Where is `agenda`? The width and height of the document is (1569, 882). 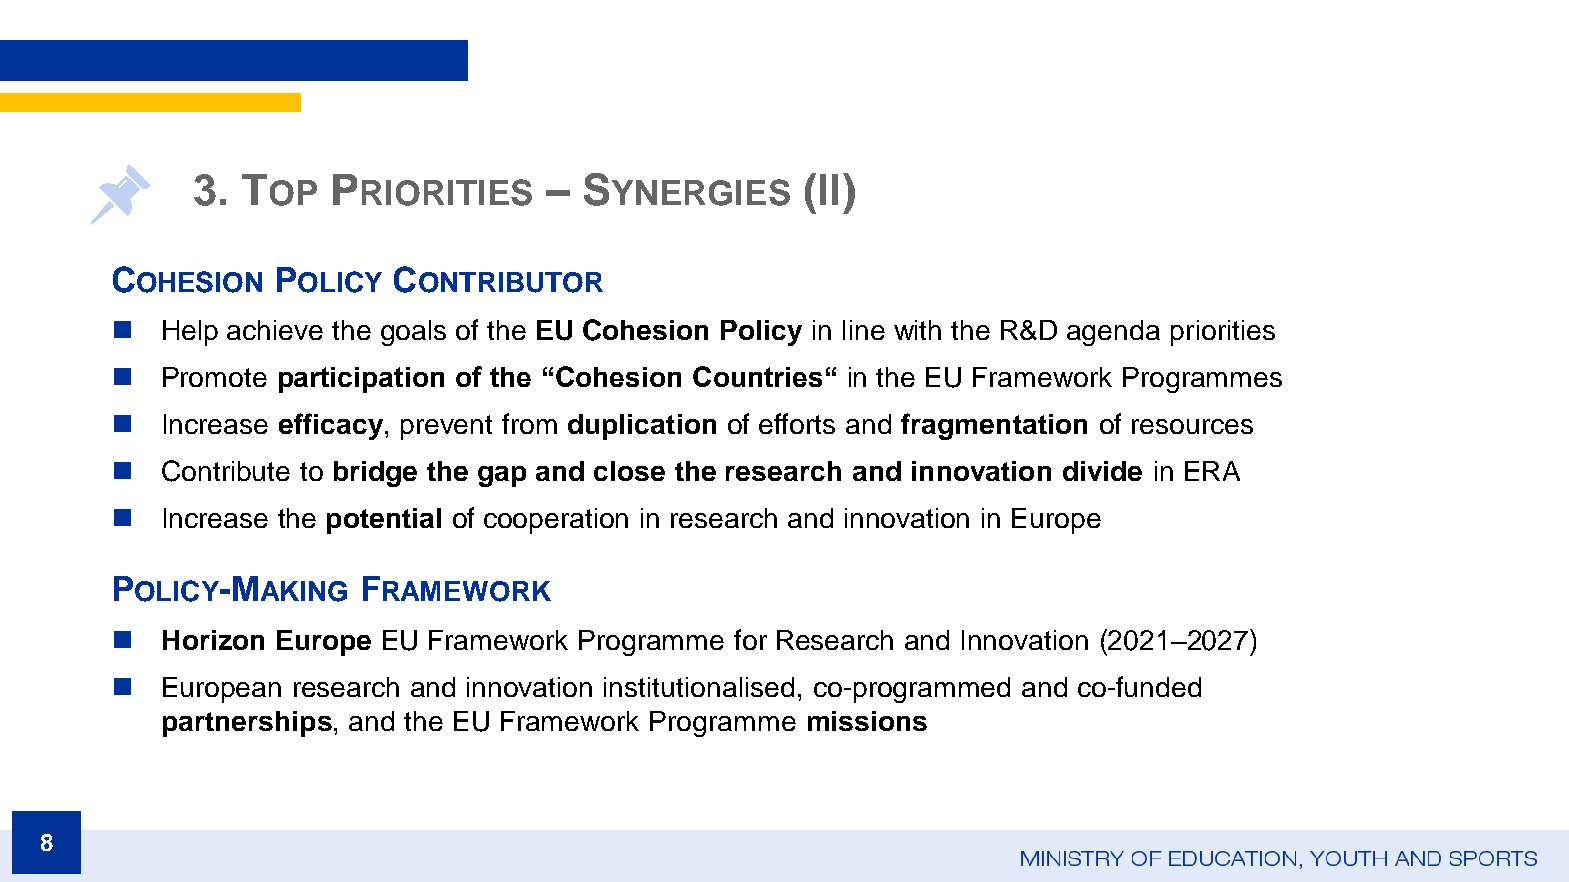
agenda is located at coordinates (1113, 333).
